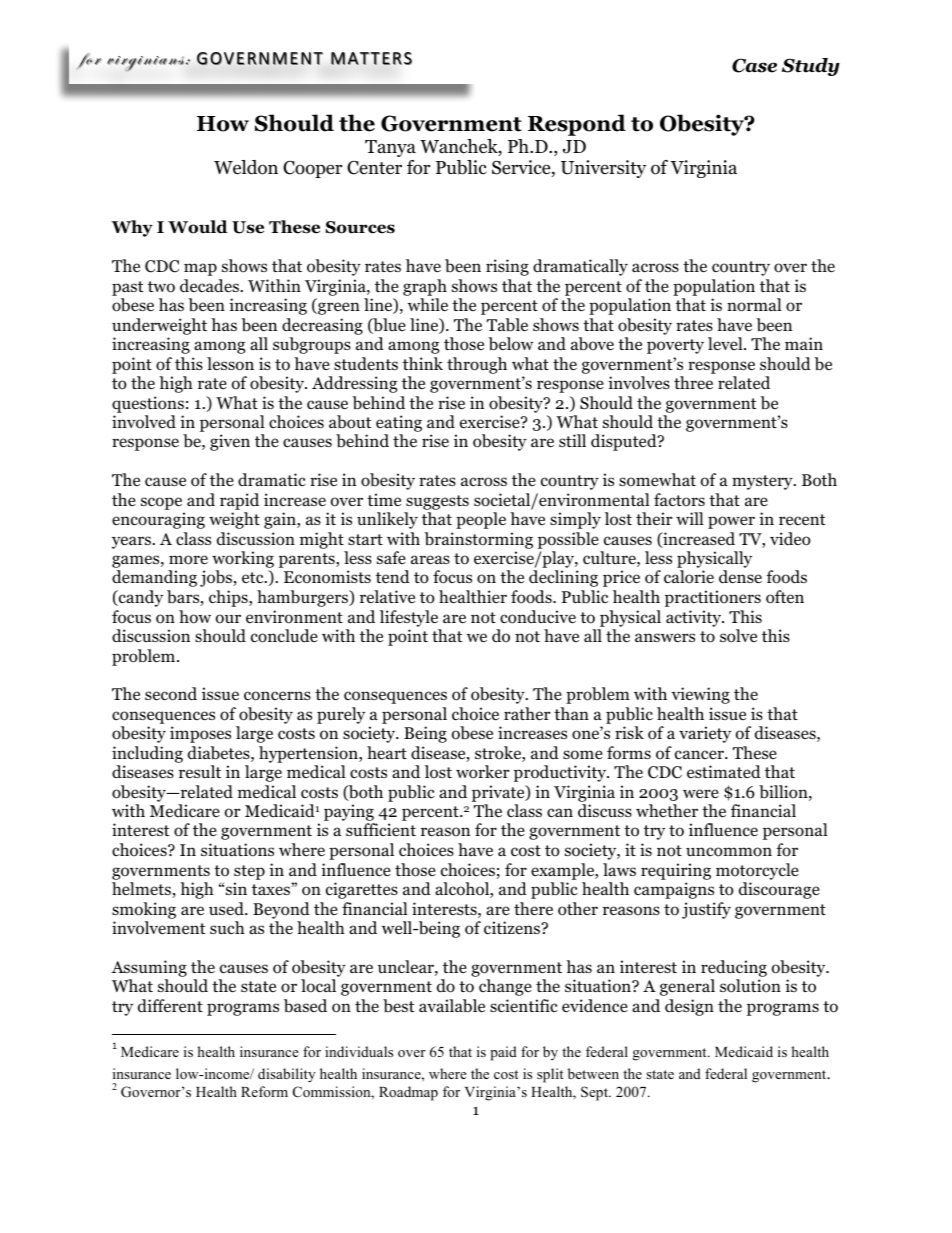 The height and width of the screenshot is (1233, 952). I want to click on design, so click(689, 1007).
